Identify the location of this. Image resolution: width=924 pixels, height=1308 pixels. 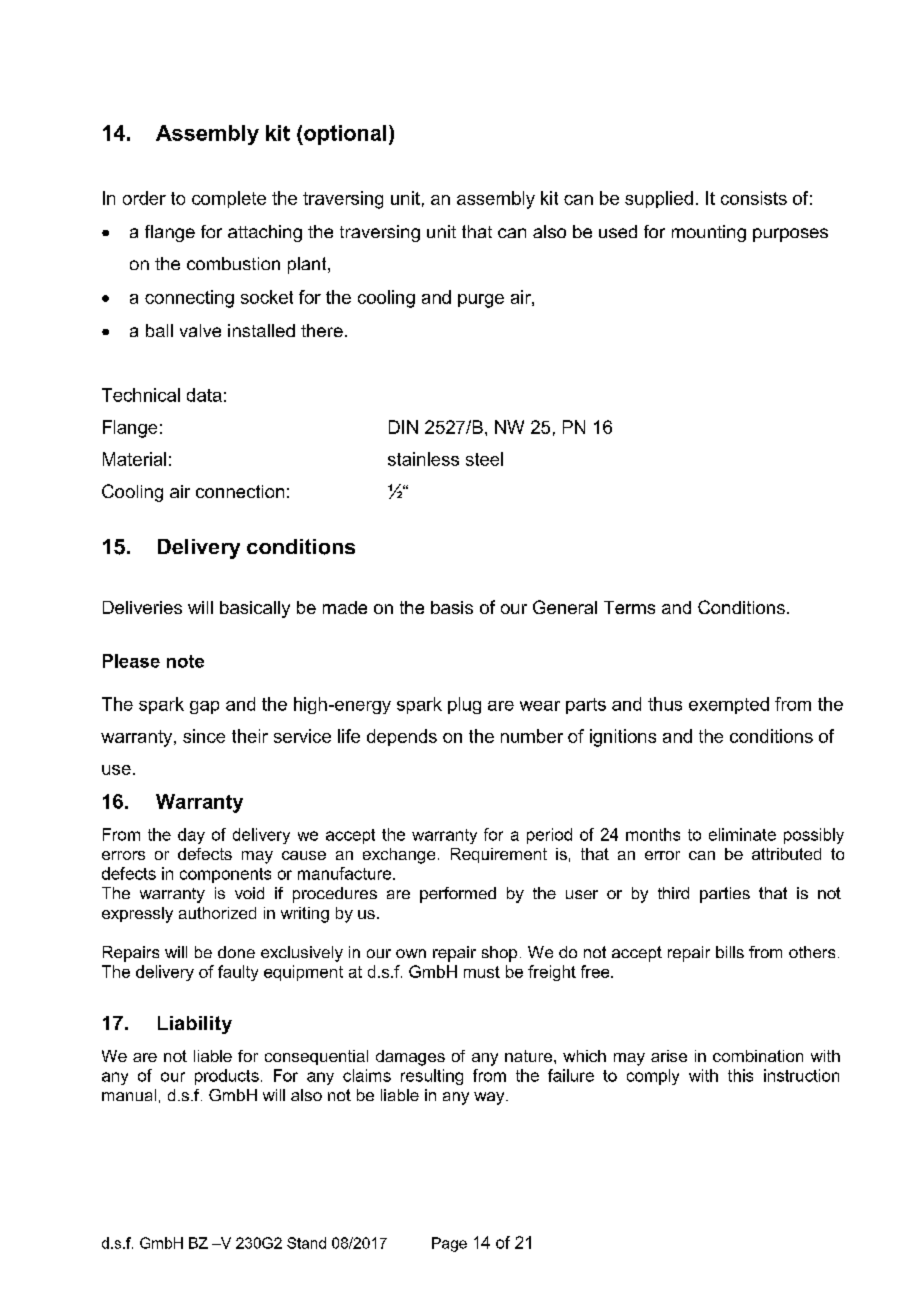
(740, 1075).
